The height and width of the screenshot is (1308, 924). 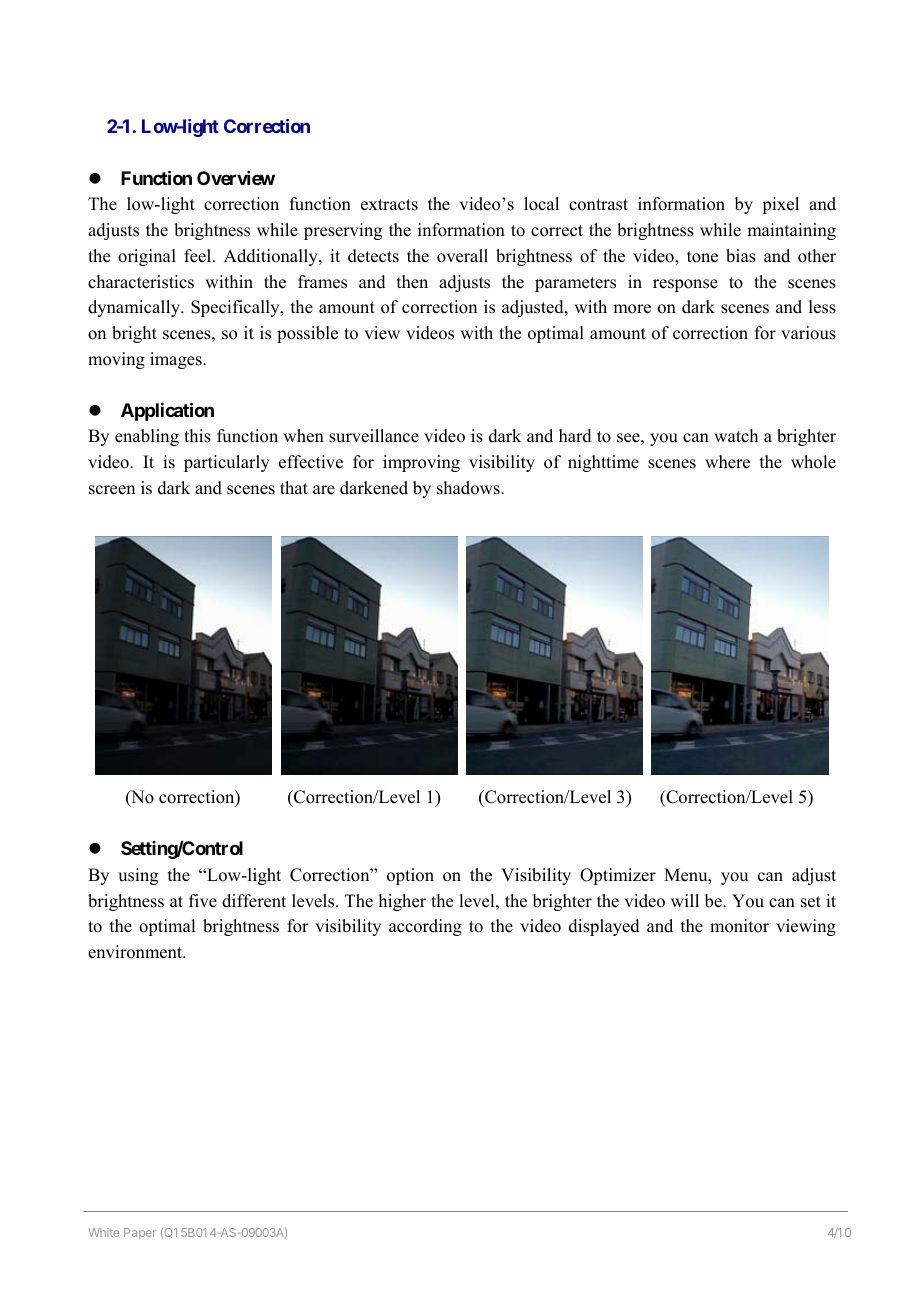 I want to click on overall, so click(x=462, y=256).
